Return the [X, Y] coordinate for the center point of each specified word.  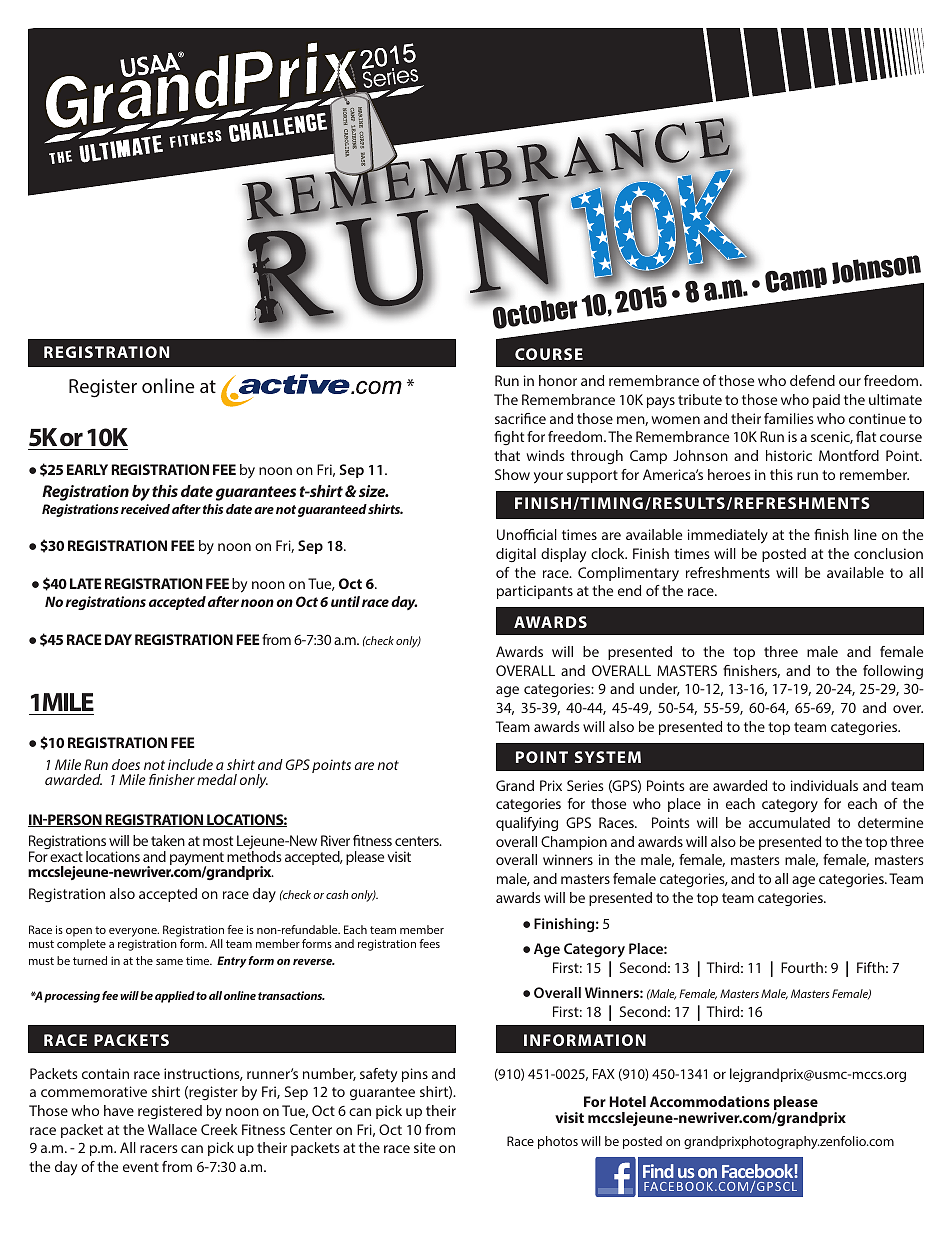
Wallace [172, 1129]
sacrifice [520, 418]
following [893, 672]
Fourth [802, 967]
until [345, 601]
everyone [134, 932]
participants [535, 592]
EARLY [87, 469]
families [789, 418]
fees [429, 943]
